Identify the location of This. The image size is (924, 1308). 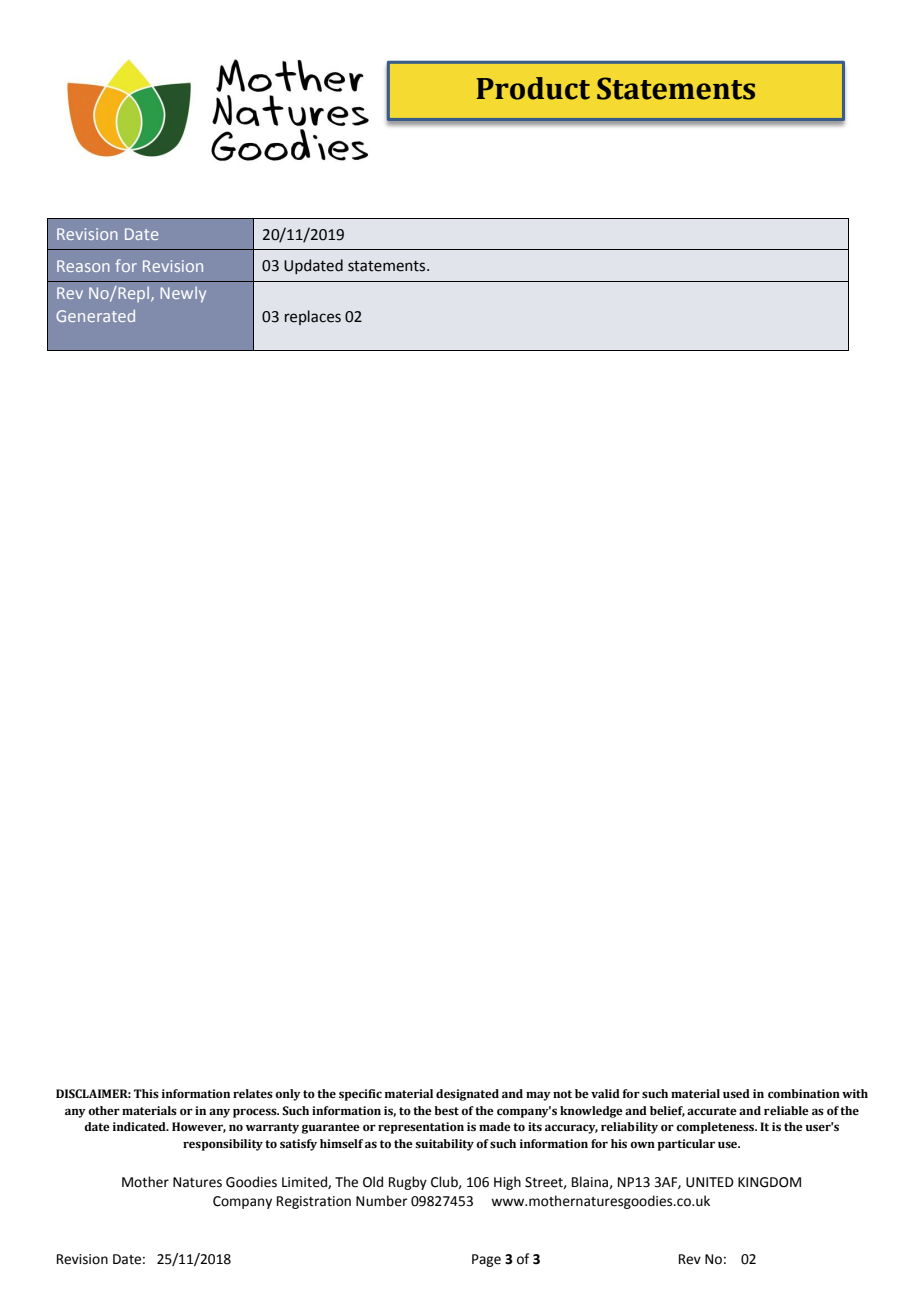
(146, 1093).
